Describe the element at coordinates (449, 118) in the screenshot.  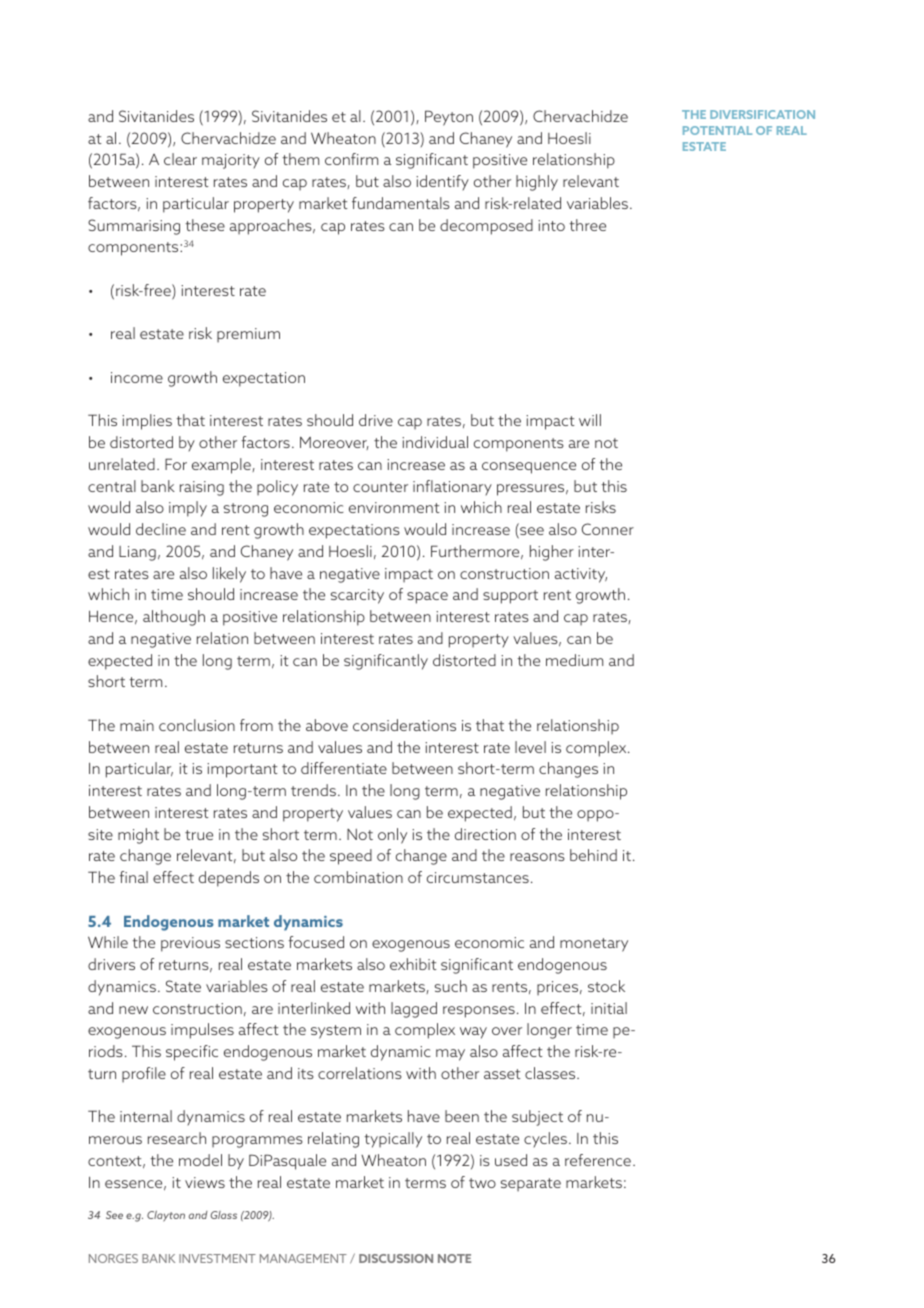
I see `Peyton` at that location.
